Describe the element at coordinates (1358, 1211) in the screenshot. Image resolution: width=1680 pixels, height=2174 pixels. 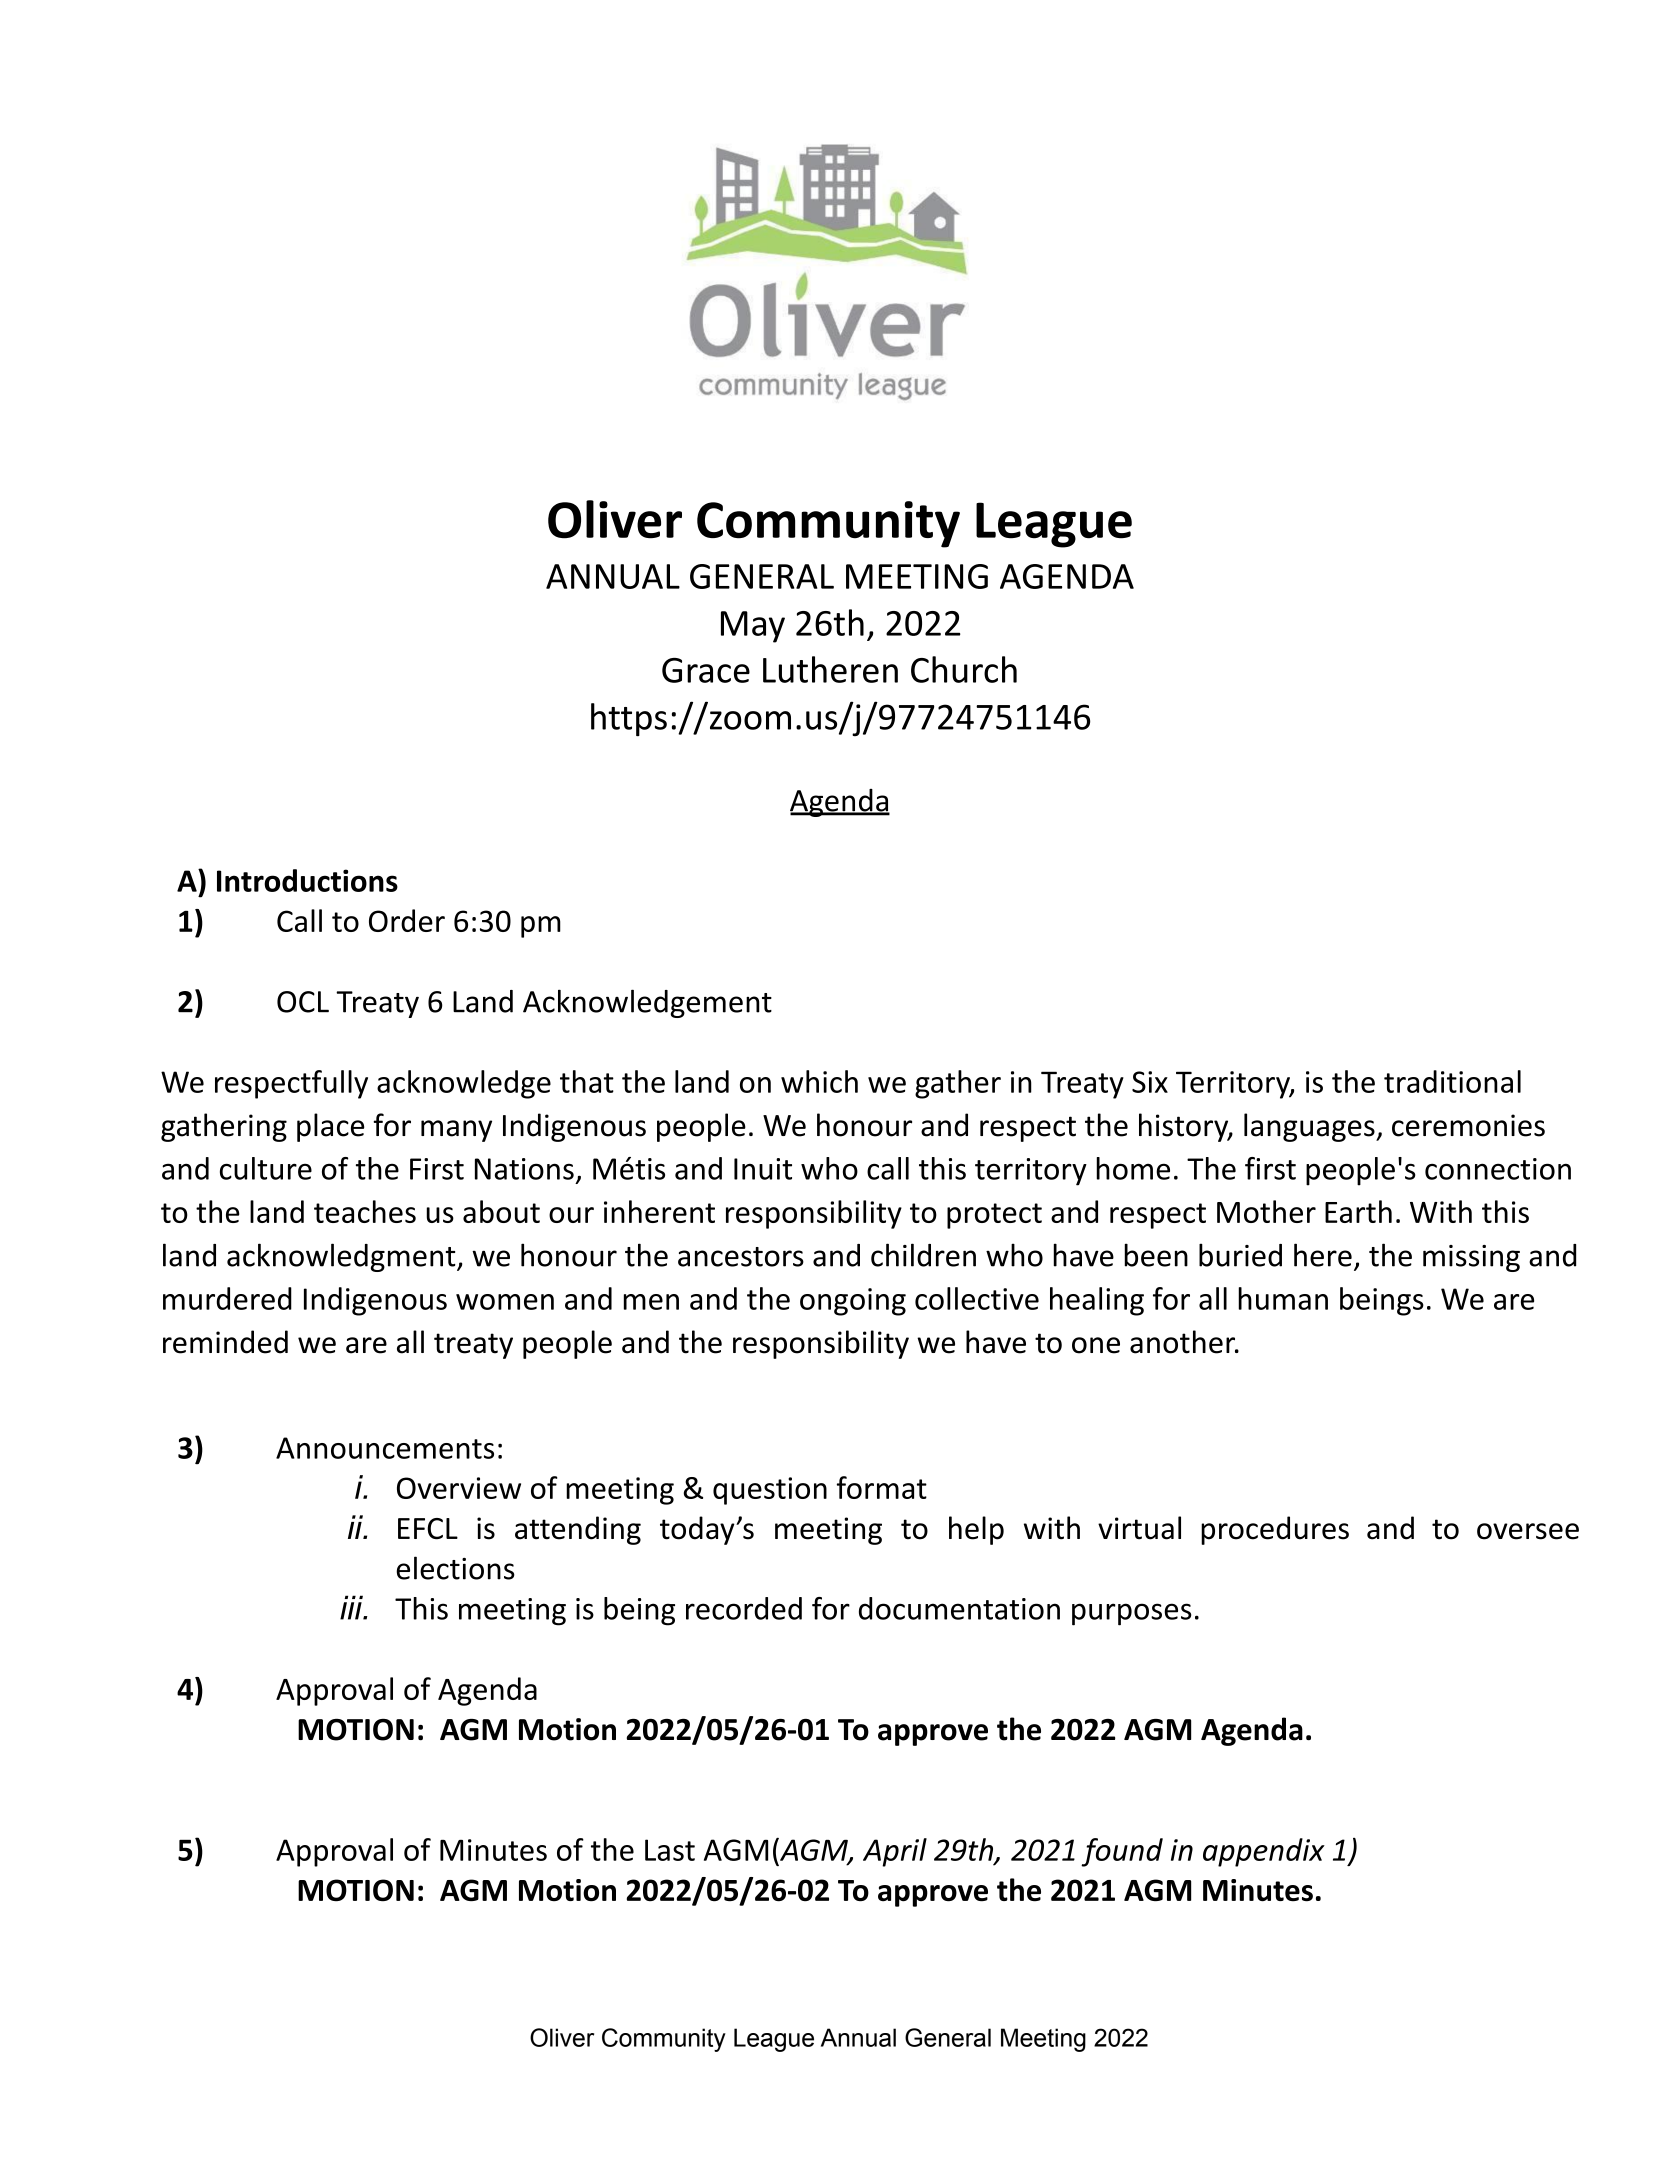
I see `Earth` at that location.
